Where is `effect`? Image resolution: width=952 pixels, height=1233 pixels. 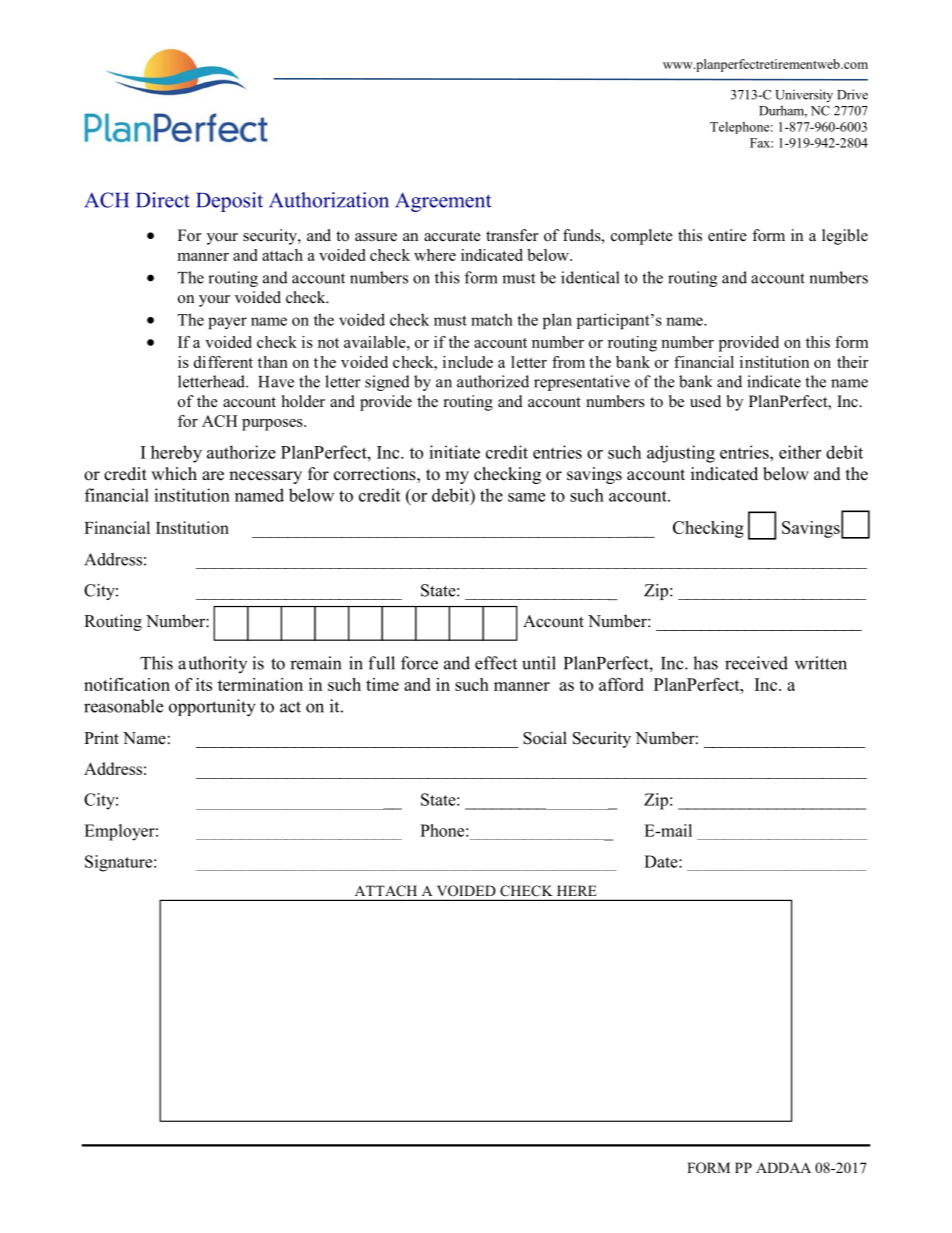 effect is located at coordinates (496, 663).
